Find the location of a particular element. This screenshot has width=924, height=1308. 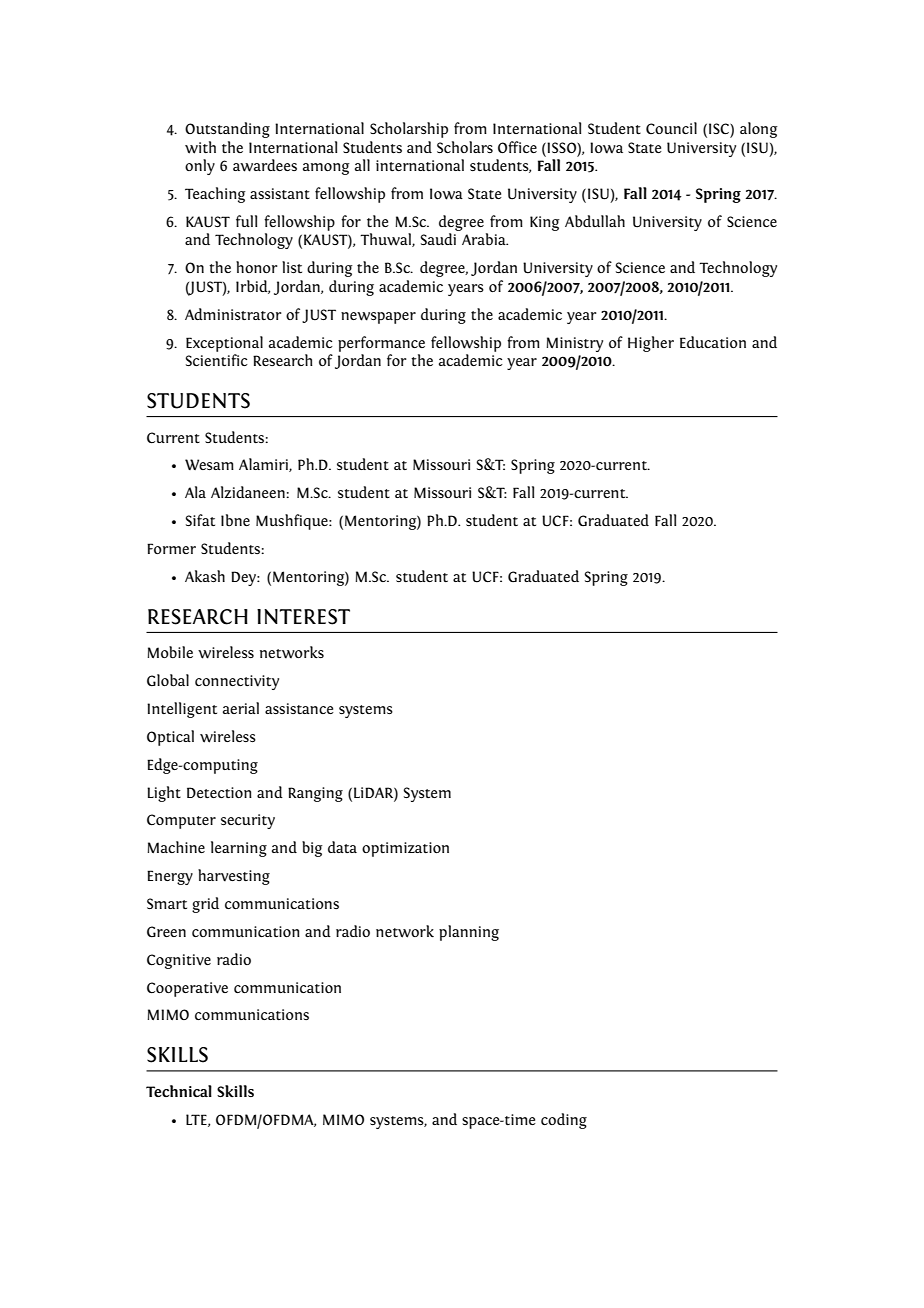

planning is located at coordinates (469, 933).
